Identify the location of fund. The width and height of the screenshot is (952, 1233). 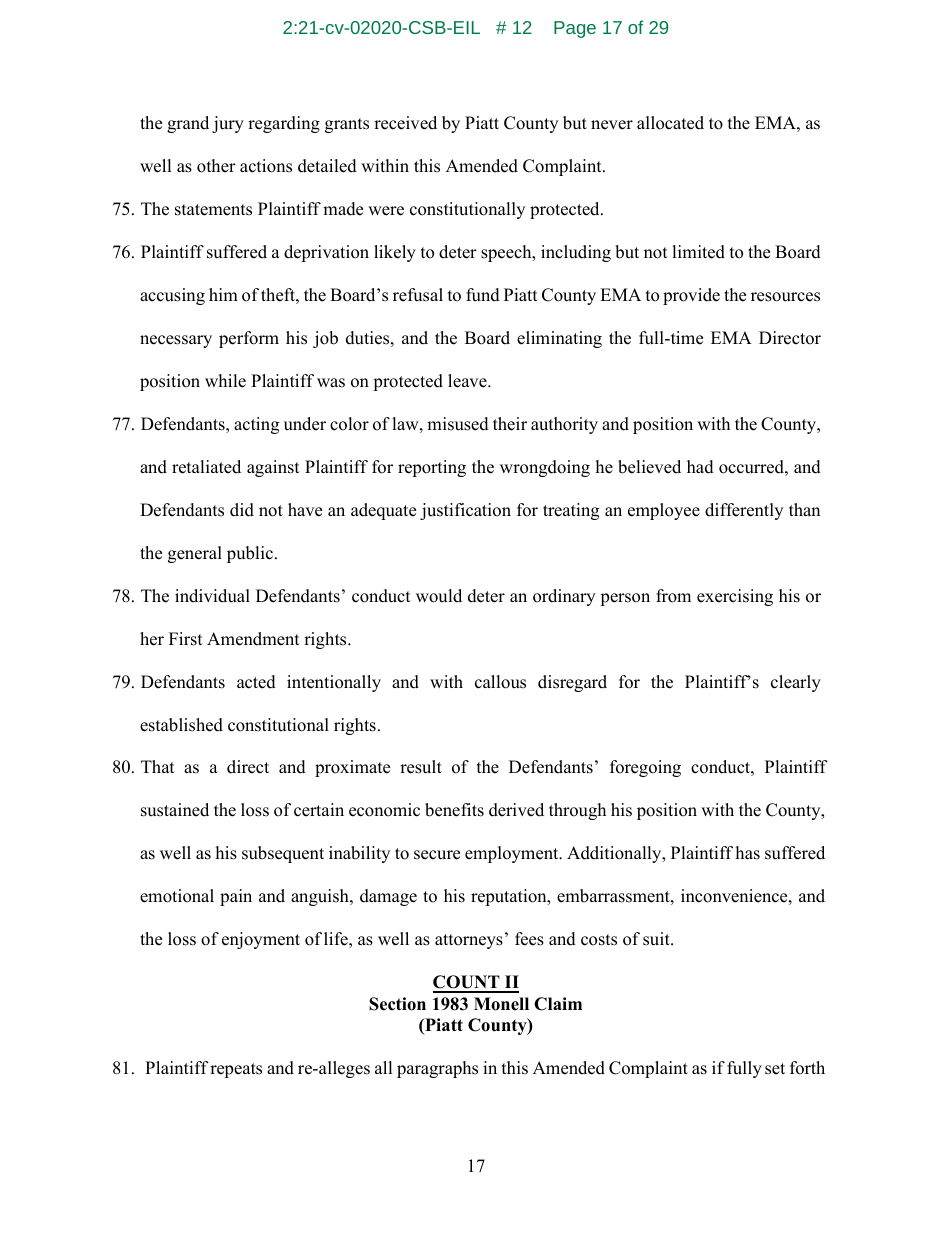
(483, 295).
